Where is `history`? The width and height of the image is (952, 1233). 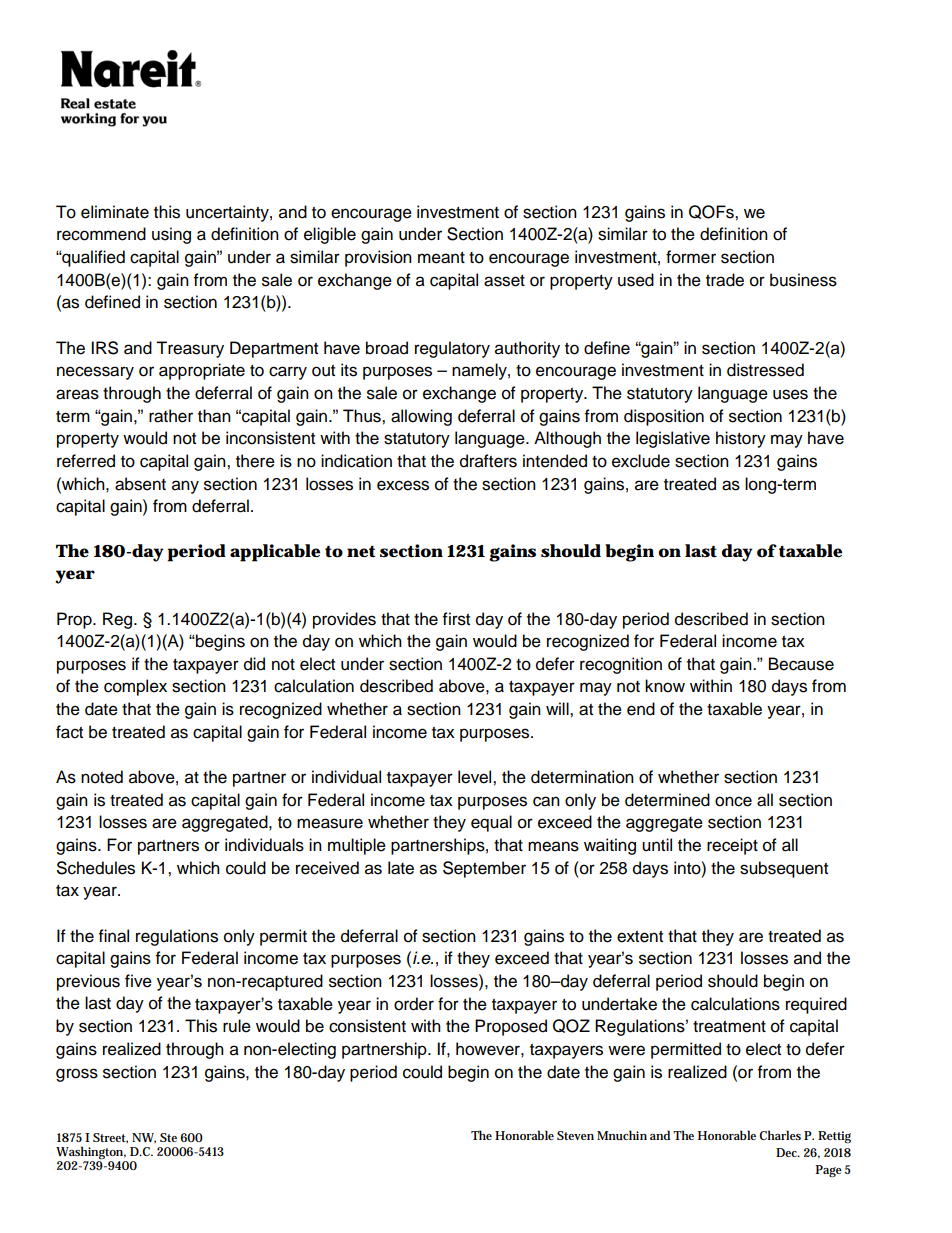
history is located at coordinates (741, 439).
